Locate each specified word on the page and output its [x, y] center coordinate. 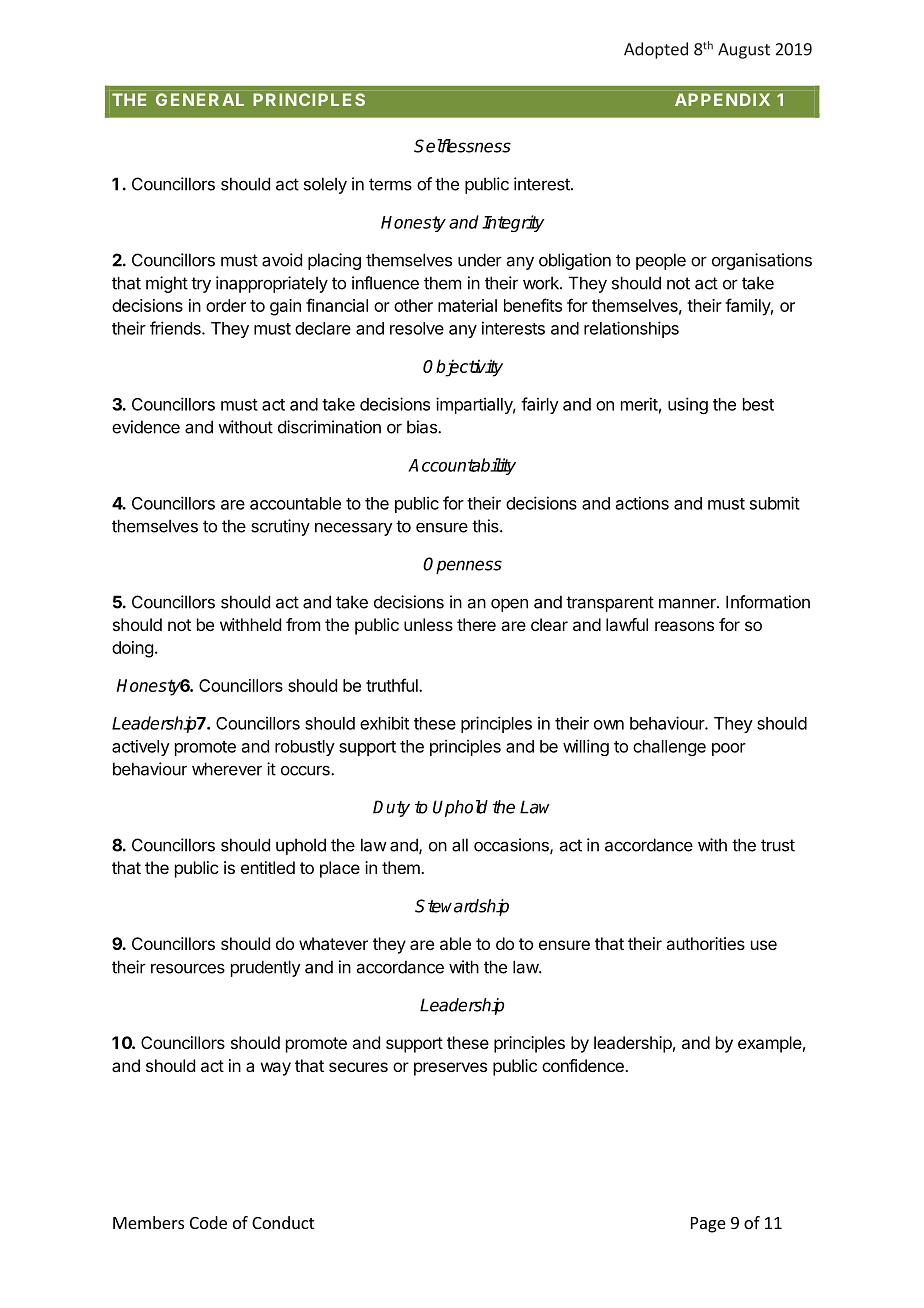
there [476, 624]
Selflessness [462, 146]
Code [208, 1222]
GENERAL [200, 99]
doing [132, 649]
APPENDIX [722, 99]
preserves [450, 1069]
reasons [684, 626]
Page [708, 1225]
